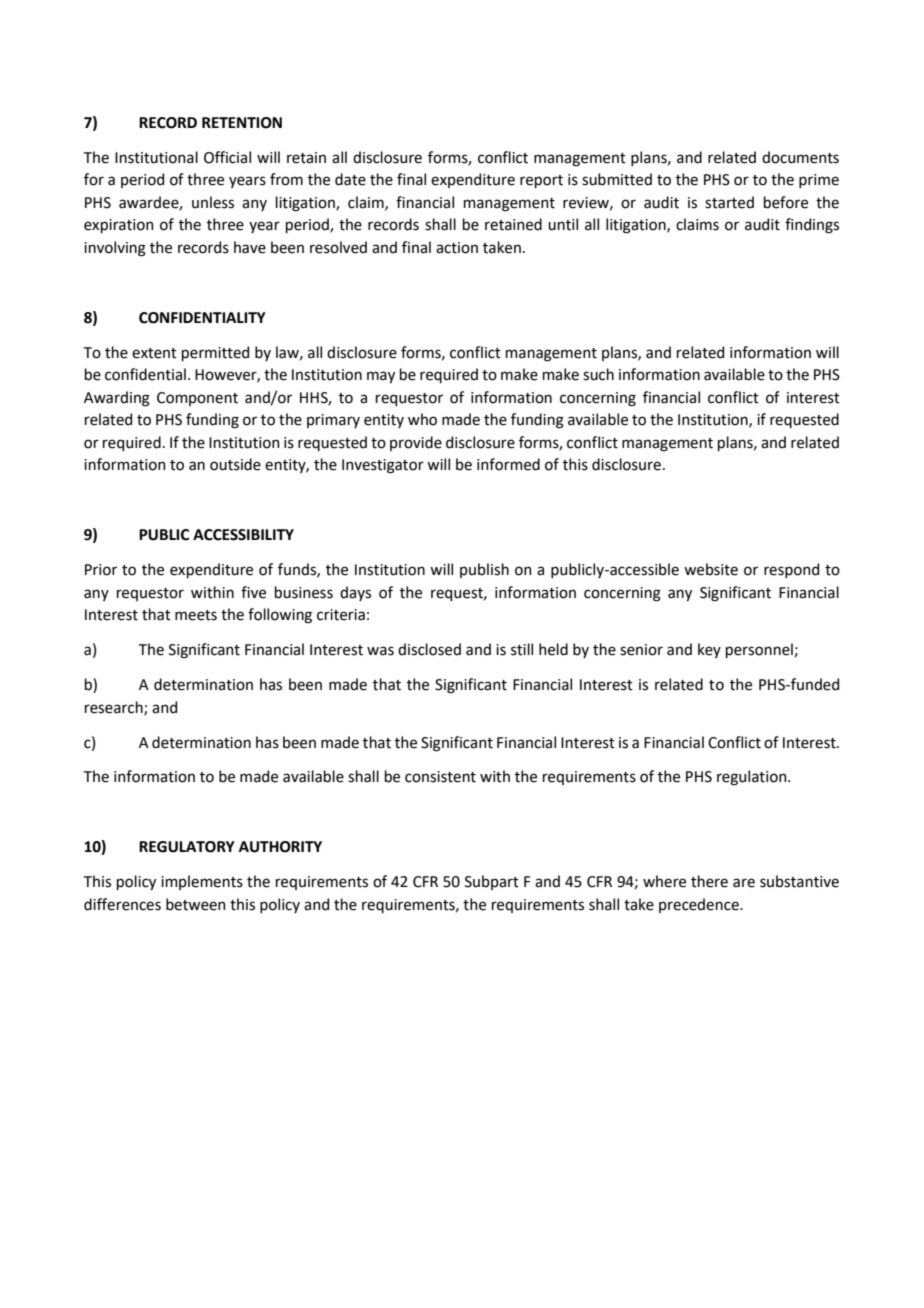 Image resolution: width=924 pixels, height=1308 pixels. Describe the element at coordinates (541, 181) in the screenshot. I see `report` at that location.
